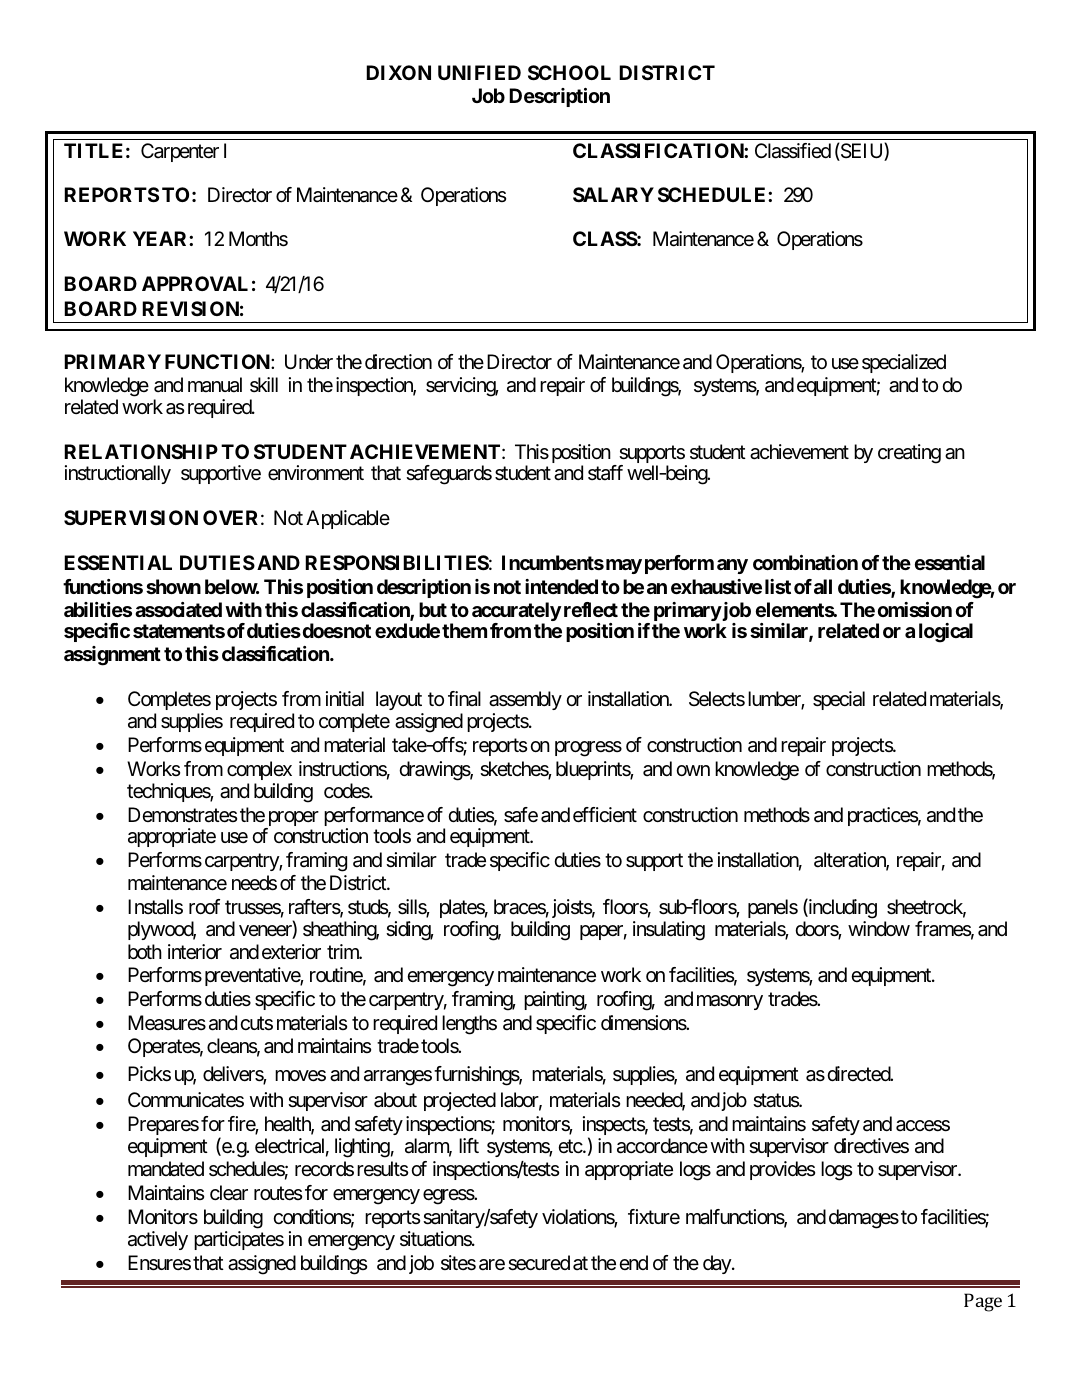 This screenshot has width=1081, height=1399. What do you see at coordinates (915, 609) in the screenshot?
I see `omission` at bounding box center [915, 609].
